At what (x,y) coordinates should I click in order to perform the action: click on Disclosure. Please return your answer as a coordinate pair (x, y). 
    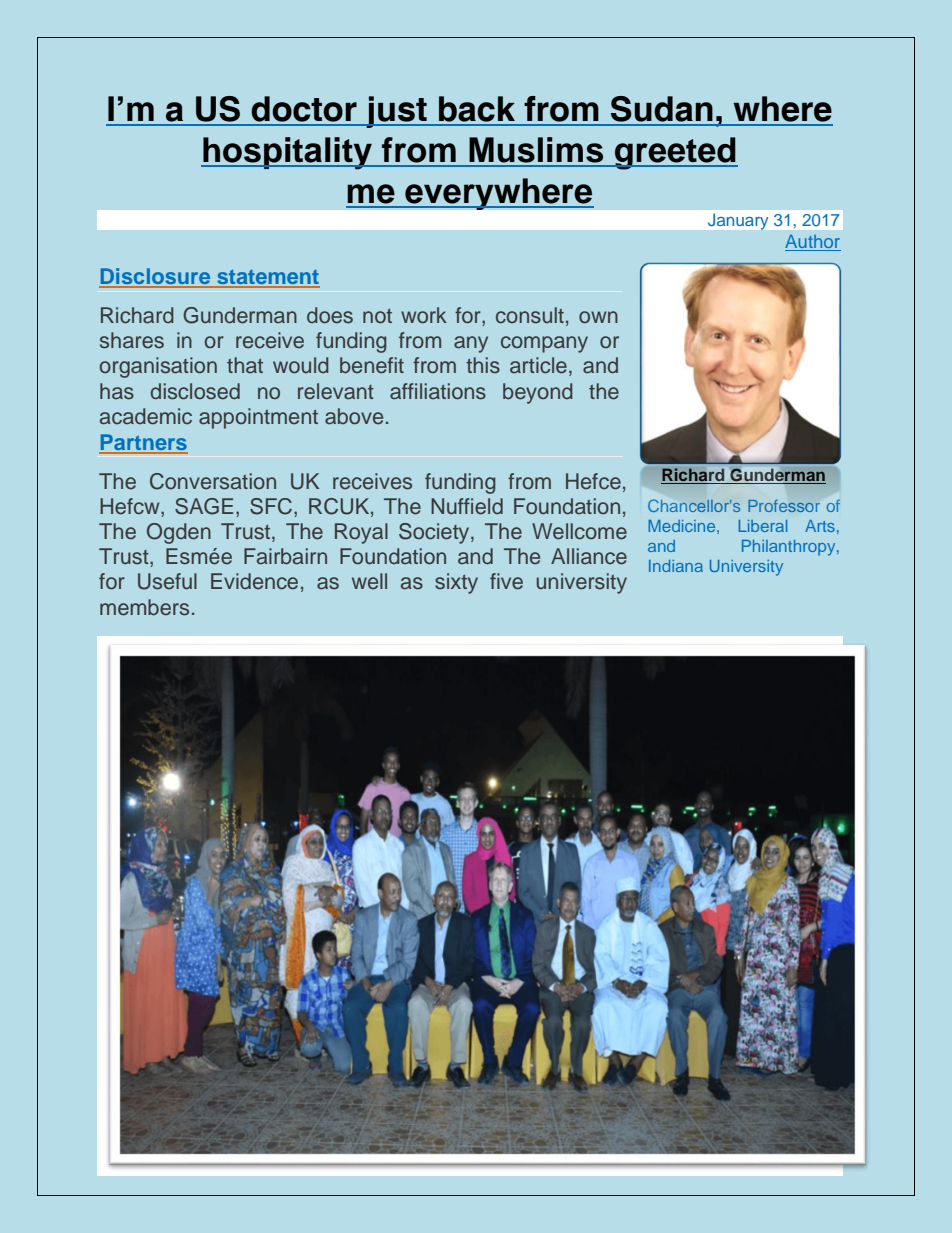
    Looking at the image, I should click on (156, 277).
